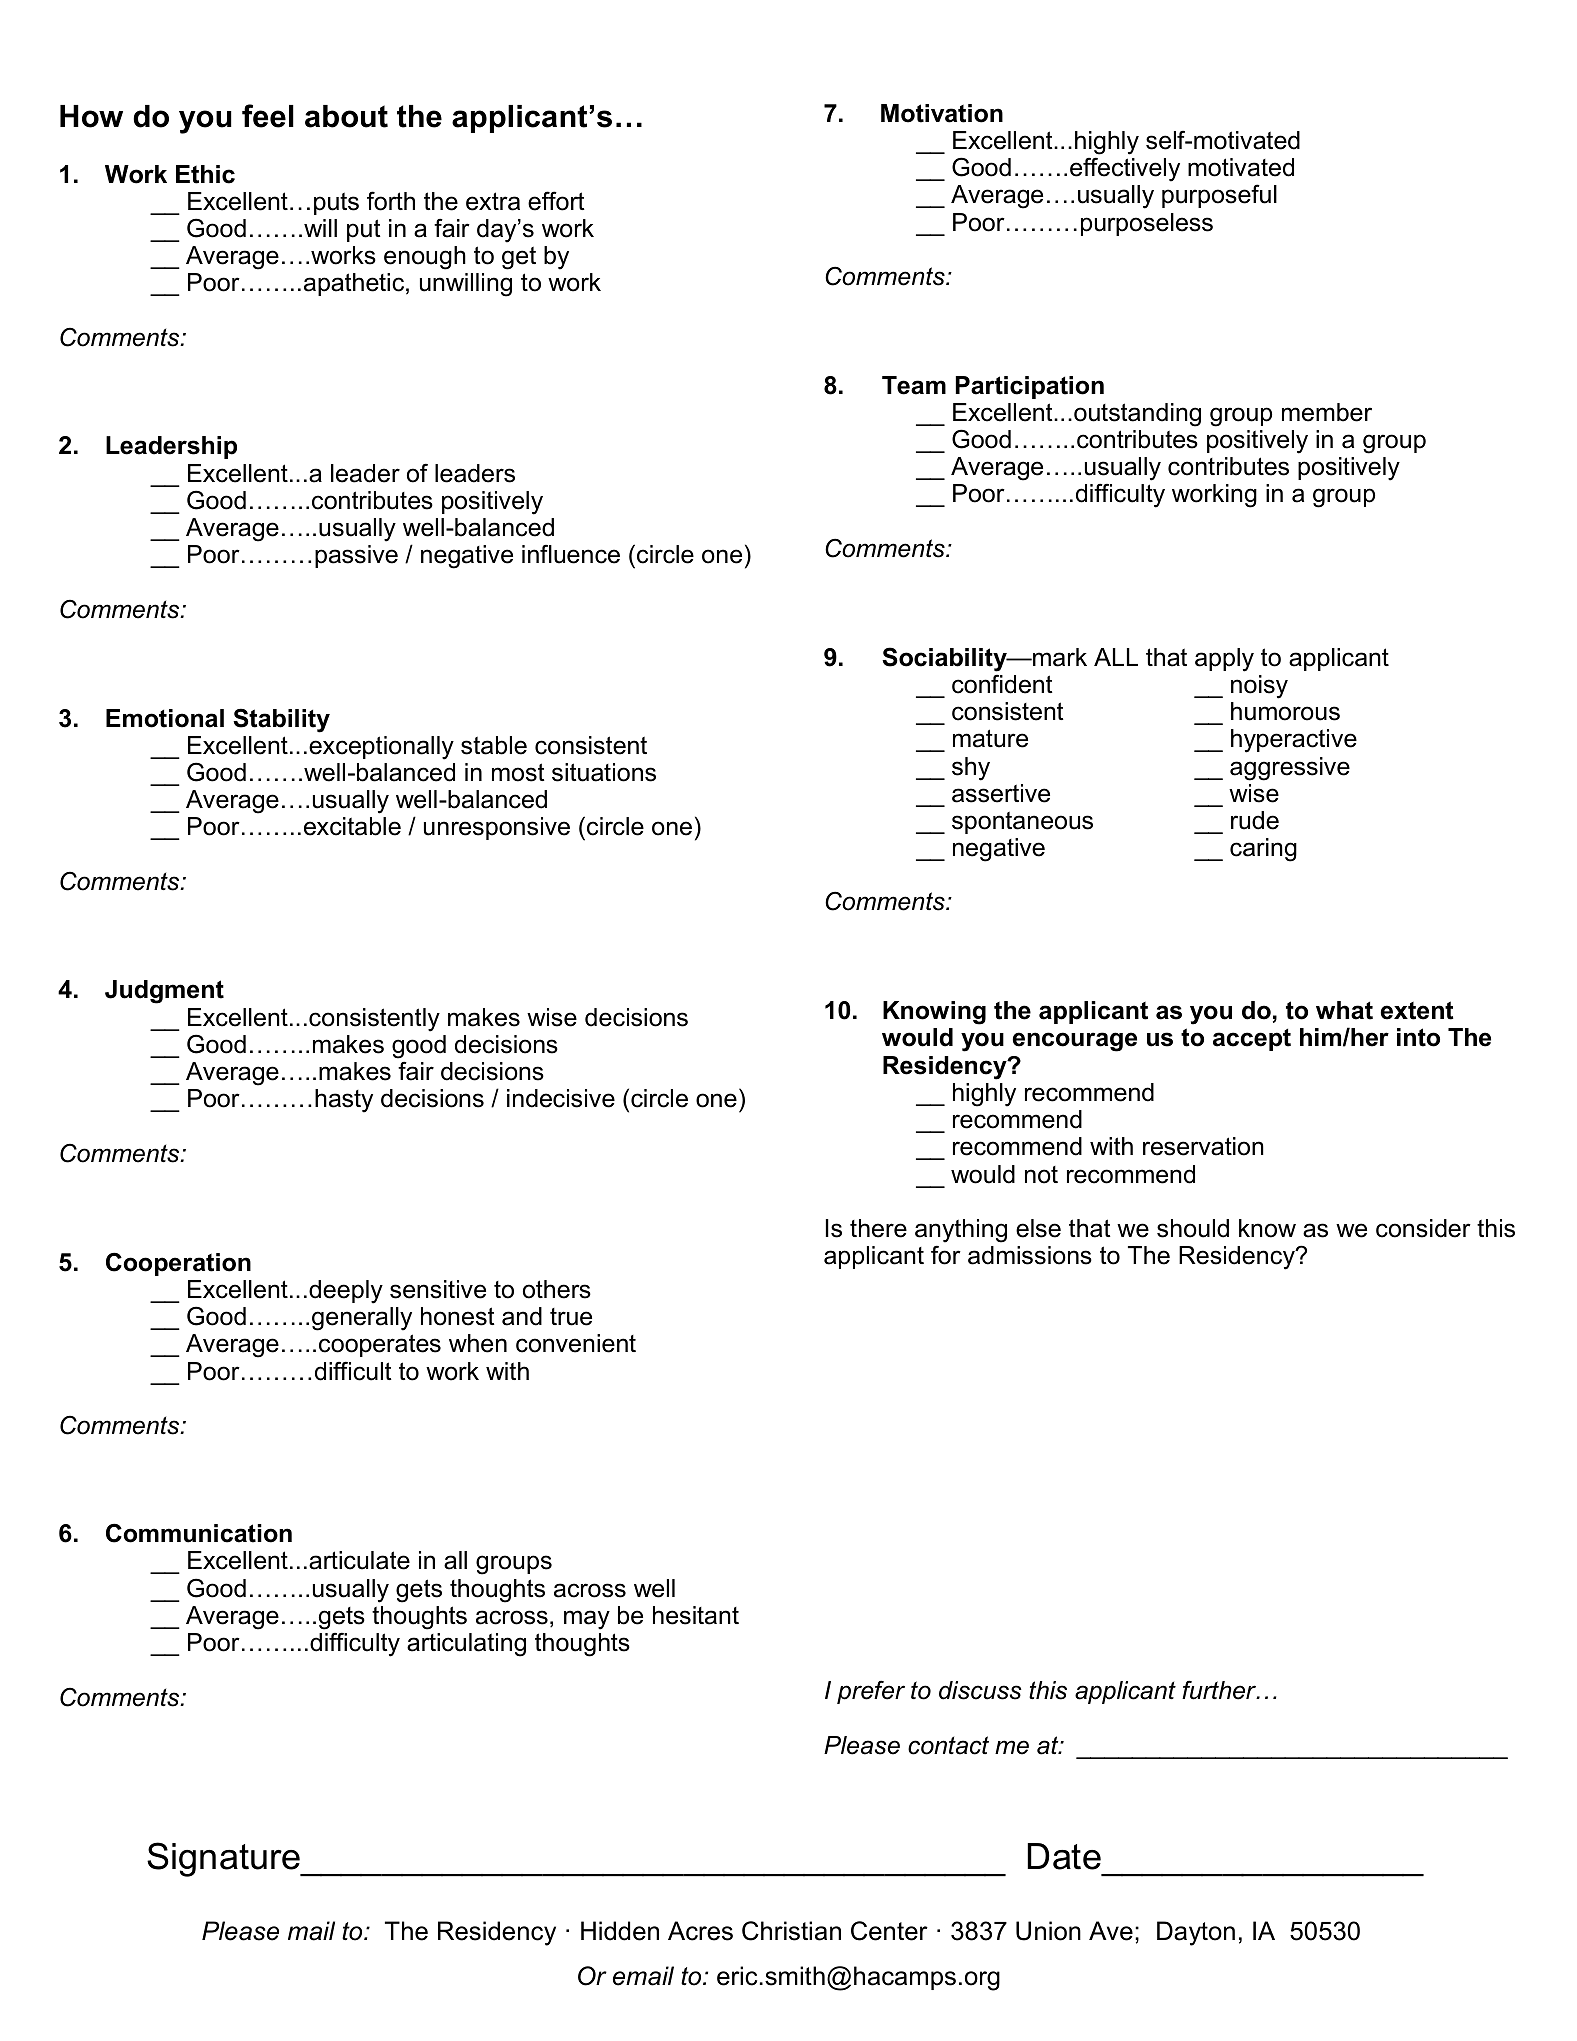 Image resolution: width=1577 pixels, height=2041 pixels. Describe the element at coordinates (1193, 1228) in the screenshot. I see `should` at that location.
